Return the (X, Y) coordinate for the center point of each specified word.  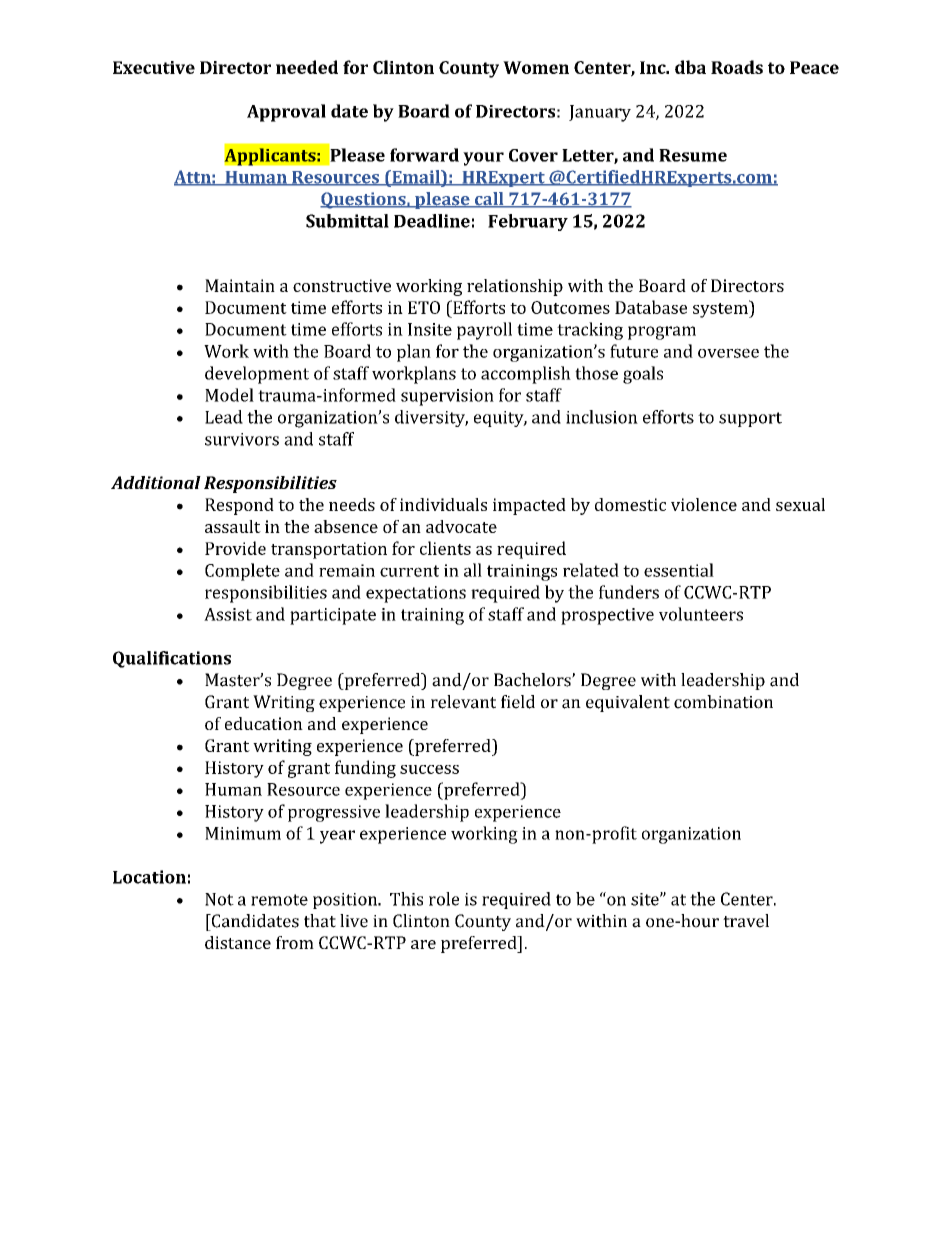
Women (536, 67)
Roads (737, 67)
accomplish (526, 375)
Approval (286, 113)
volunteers (701, 614)
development (257, 375)
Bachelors (533, 680)
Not (219, 899)
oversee (728, 353)
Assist (228, 614)
